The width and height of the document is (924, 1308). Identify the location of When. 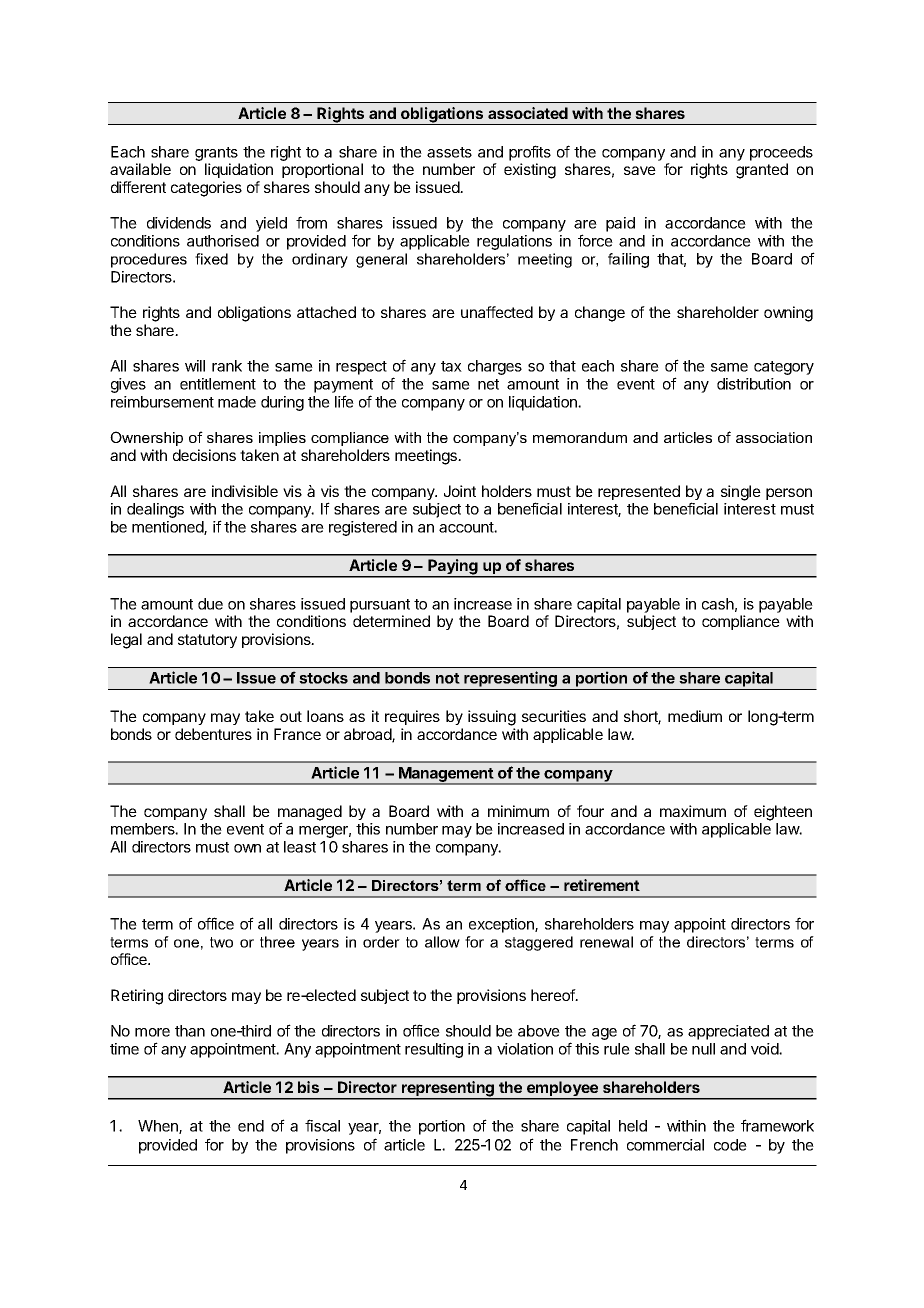
(159, 1127).
